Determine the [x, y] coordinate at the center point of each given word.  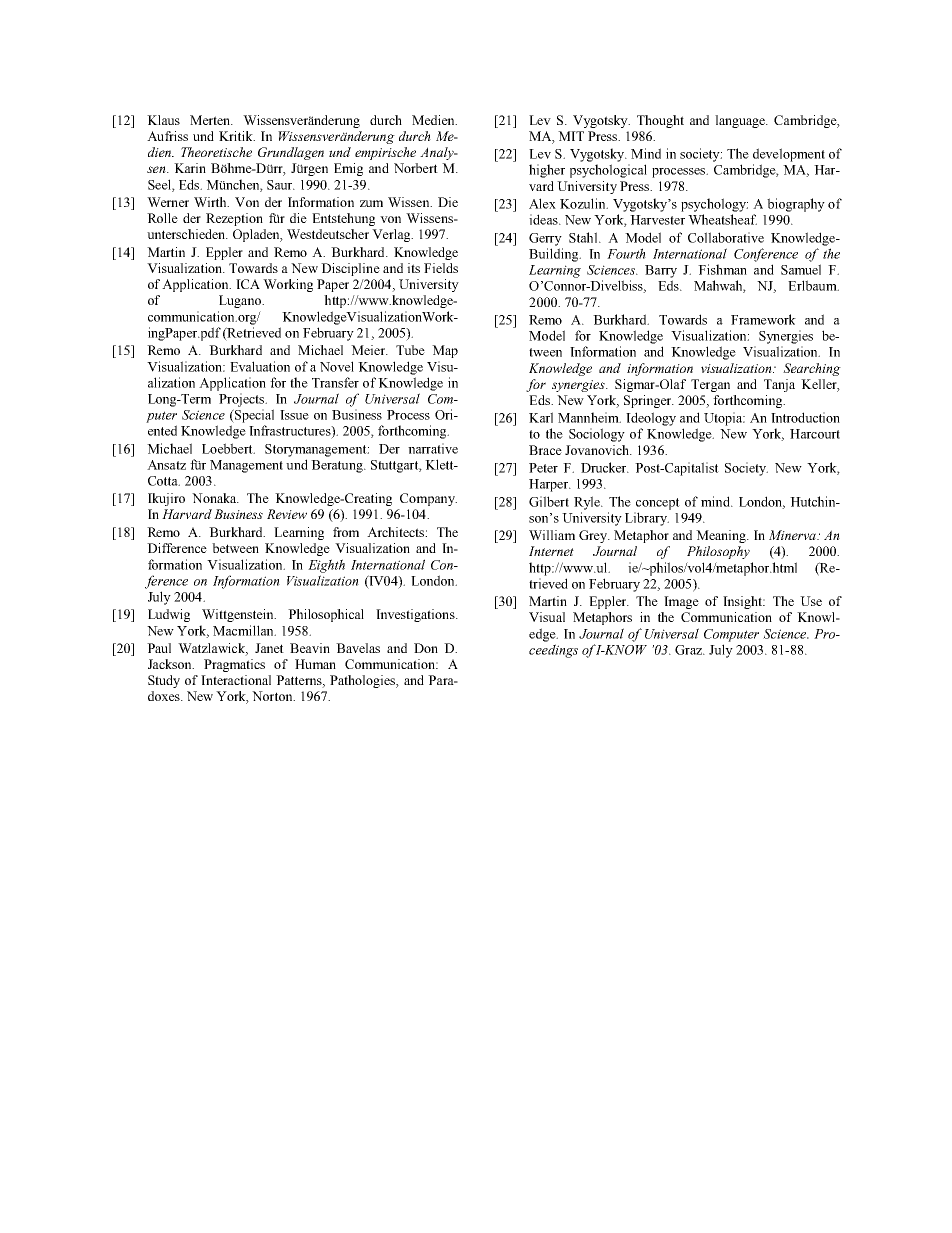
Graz [689, 650]
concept [658, 504]
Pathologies [363, 681]
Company [428, 499]
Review [287, 514]
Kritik [237, 136]
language [741, 121]
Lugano [241, 301]
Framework [763, 319]
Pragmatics [234, 665]
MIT [571, 136]
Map [445, 351]
